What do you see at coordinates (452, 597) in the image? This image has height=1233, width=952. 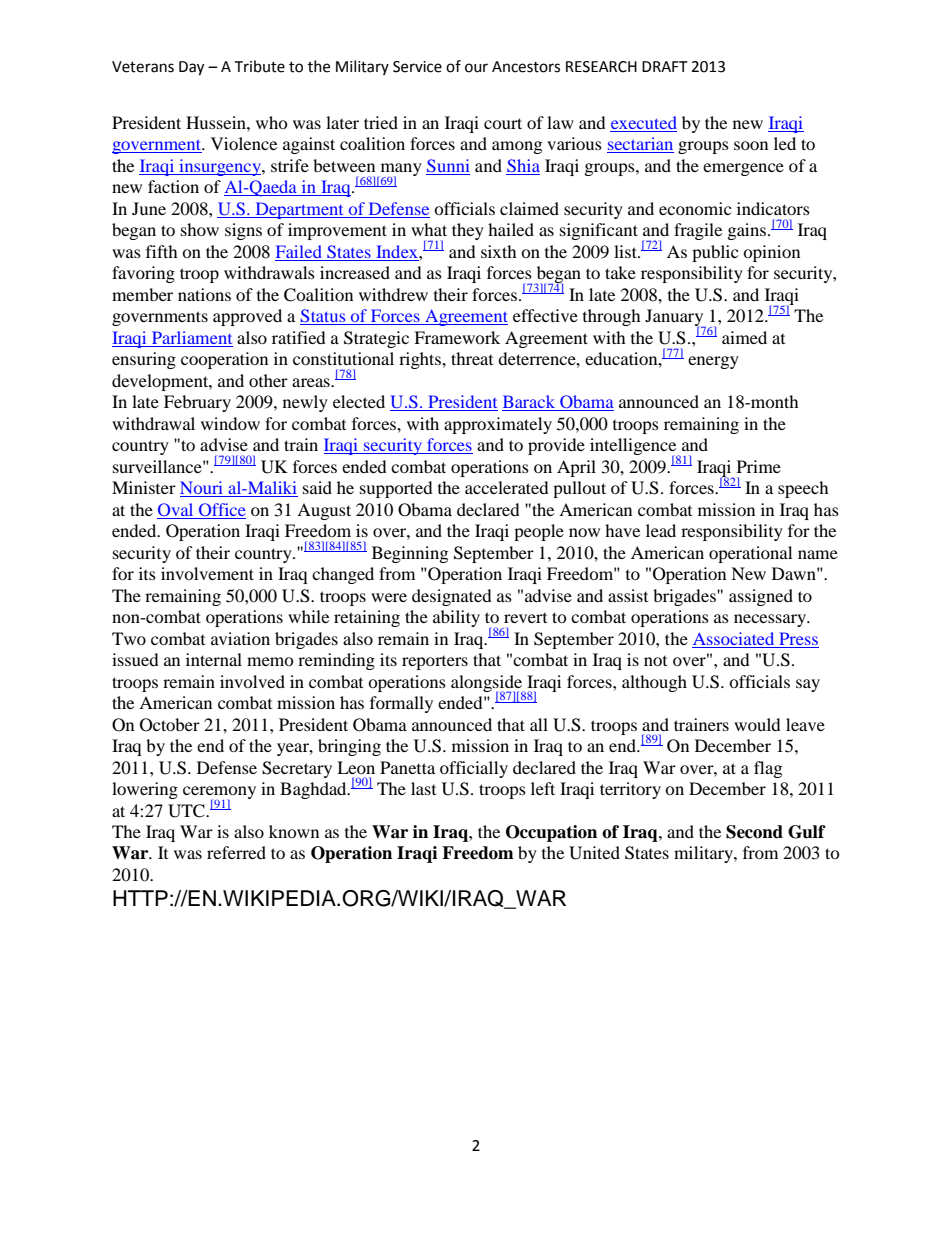 I see `designated` at bounding box center [452, 597].
